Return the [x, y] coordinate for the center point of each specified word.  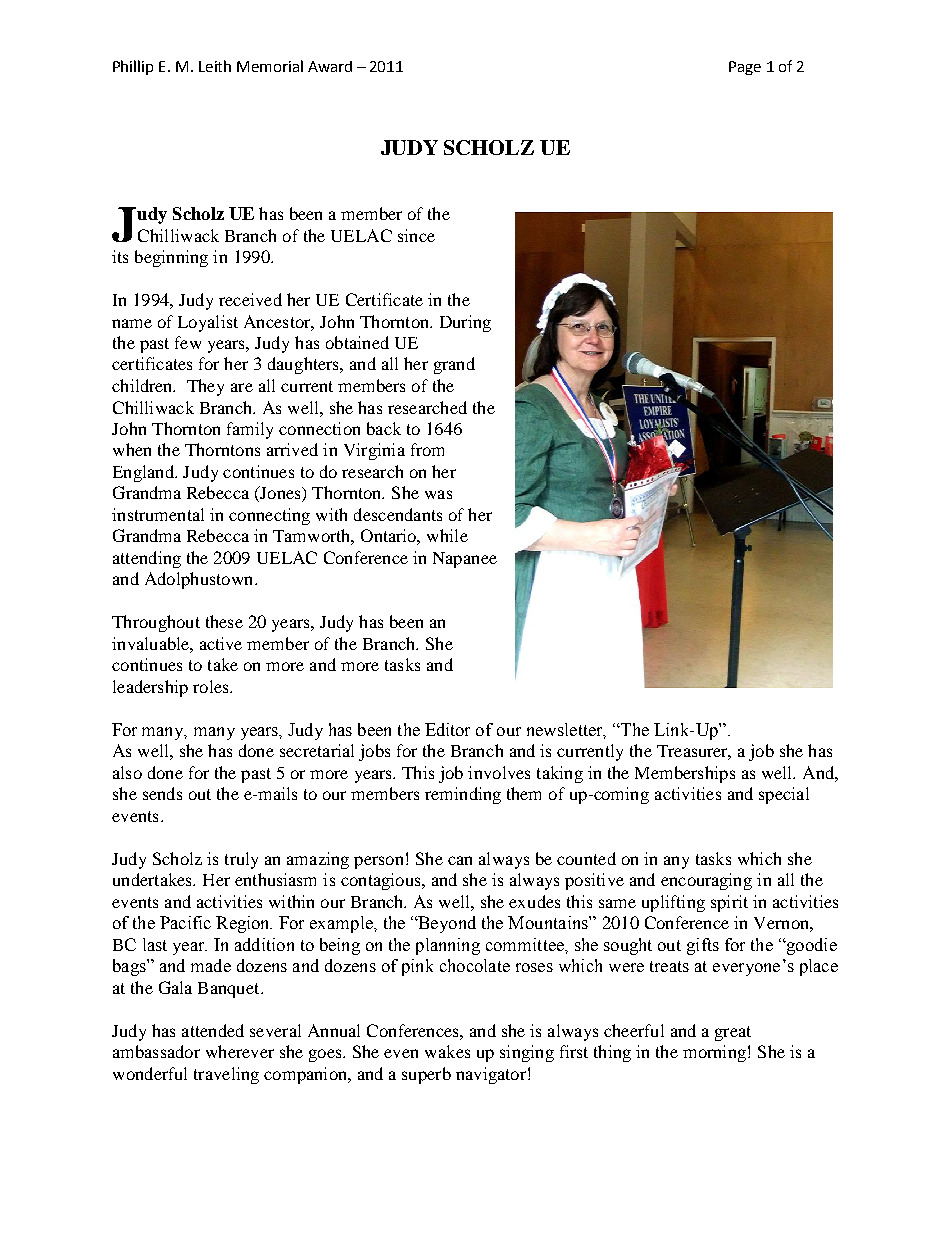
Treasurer [694, 752]
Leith [215, 66]
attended [213, 1030]
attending [147, 559]
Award [330, 66]
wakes [447, 1051]
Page [745, 68]
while [447, 535]
